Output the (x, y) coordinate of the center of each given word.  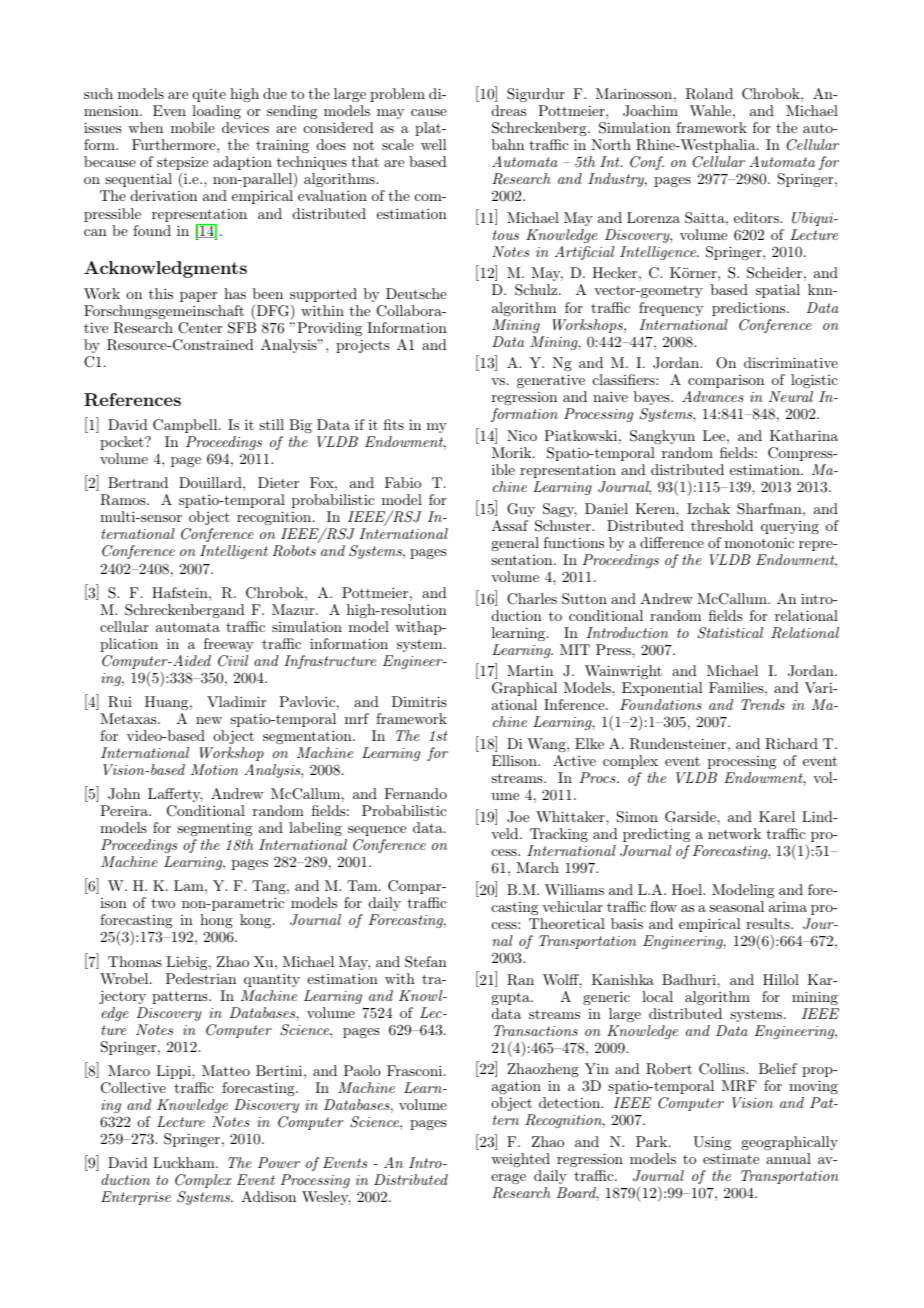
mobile (193, 127)
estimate (731, 1158)
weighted (520, 1160)
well (434, 144)
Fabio (403, 482)
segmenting (214, 829)
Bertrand (138, 482)
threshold (722, 525)
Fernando (415, 793)
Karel (777, 816)
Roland (709, 94)
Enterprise (136, 1198)
